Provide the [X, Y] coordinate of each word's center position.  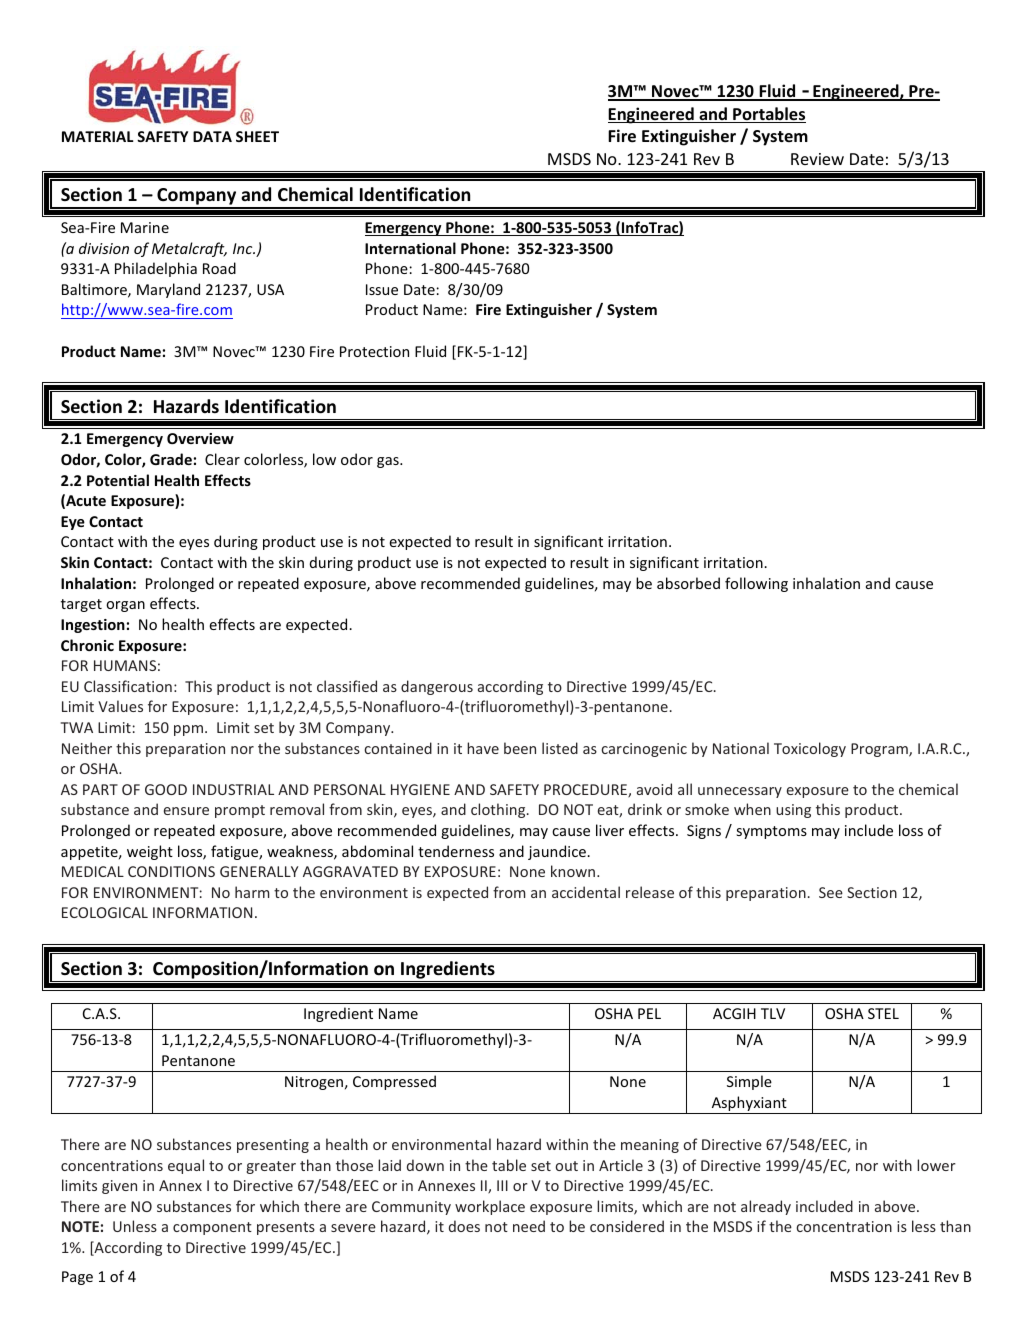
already [766, 1207]
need [529, 1226]
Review [817, 159]
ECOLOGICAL [105, 912]
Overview [200, 438]
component [212, 1228]
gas [389, 462]
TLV [773, 1013]
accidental [586, 892]
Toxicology [810, 749]
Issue [382, 289]
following [756, 584]
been [520, 748]
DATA [212, 136]
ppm [188, 730]
